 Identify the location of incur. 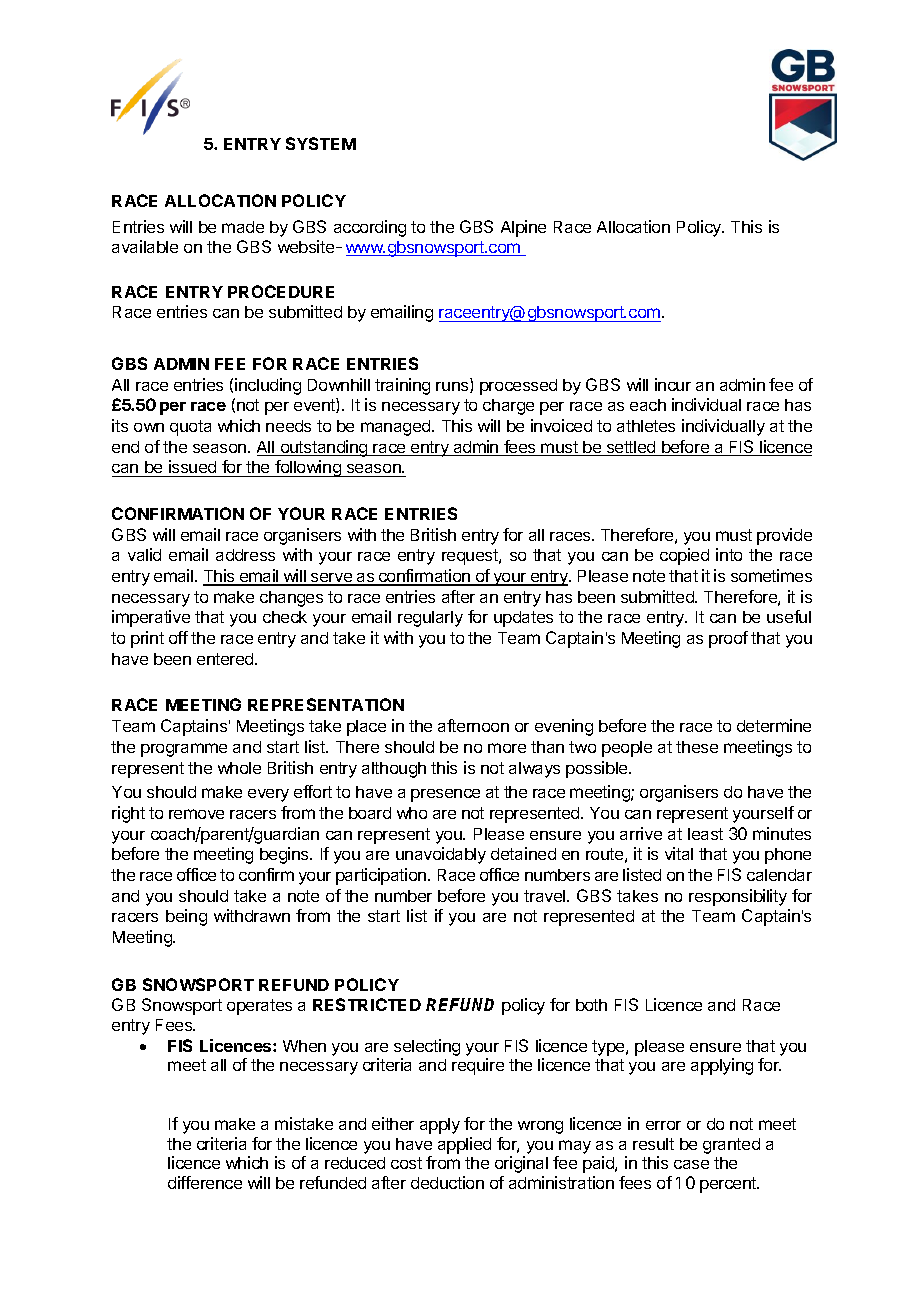
(673, 384).
